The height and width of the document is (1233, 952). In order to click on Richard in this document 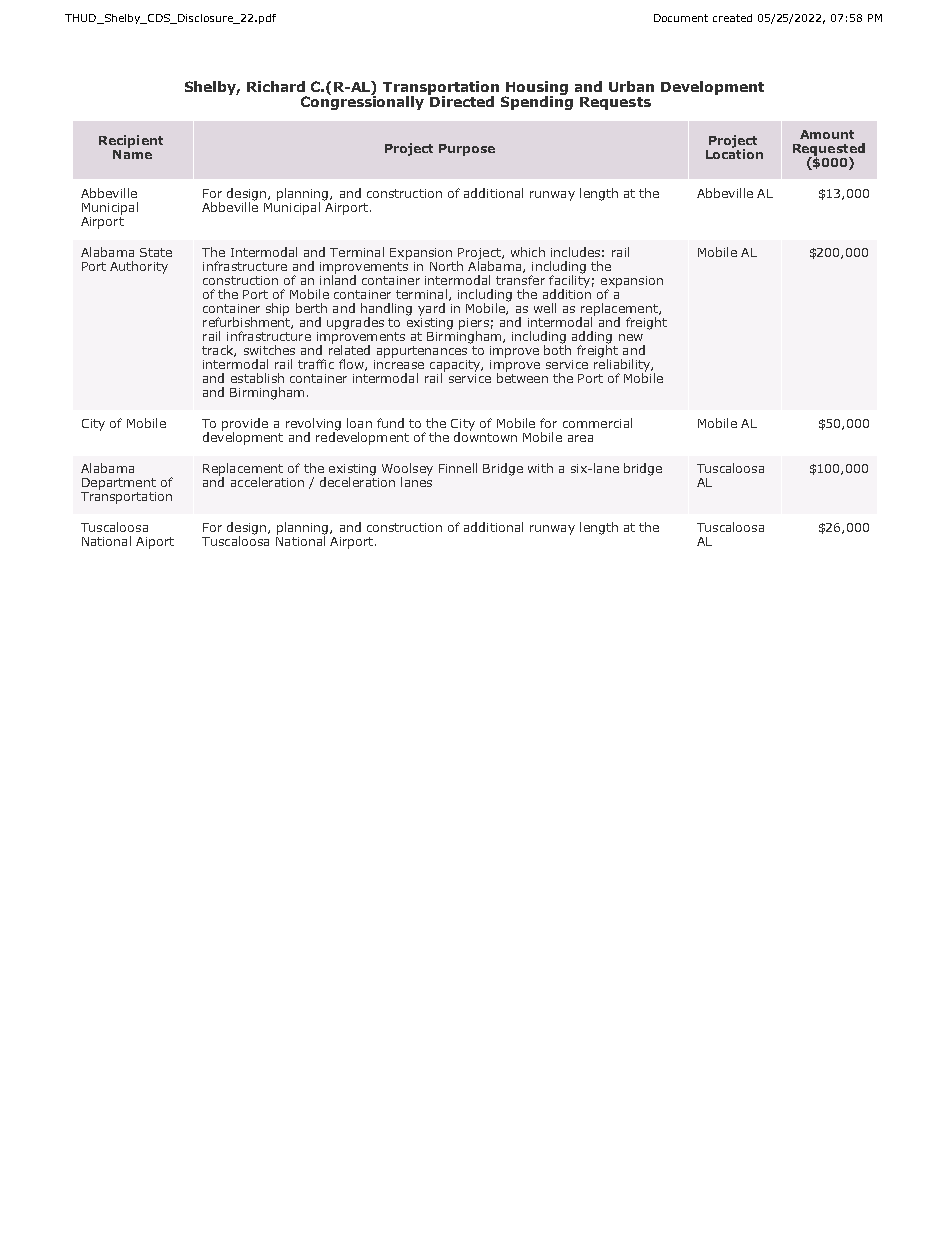, I will do `click(276, 86)`.
